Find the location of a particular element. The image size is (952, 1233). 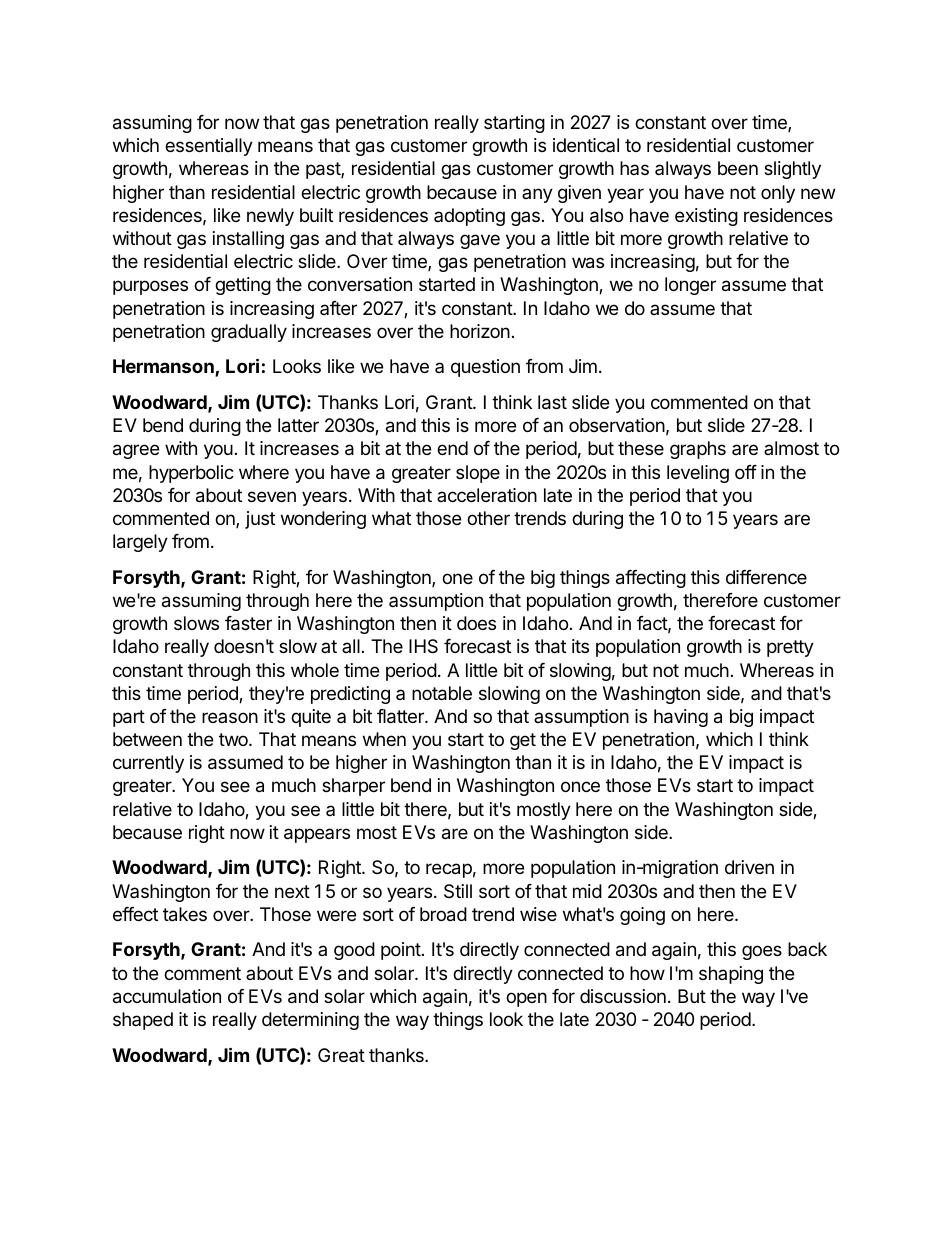

slope is located at coordinates (478, 474).
